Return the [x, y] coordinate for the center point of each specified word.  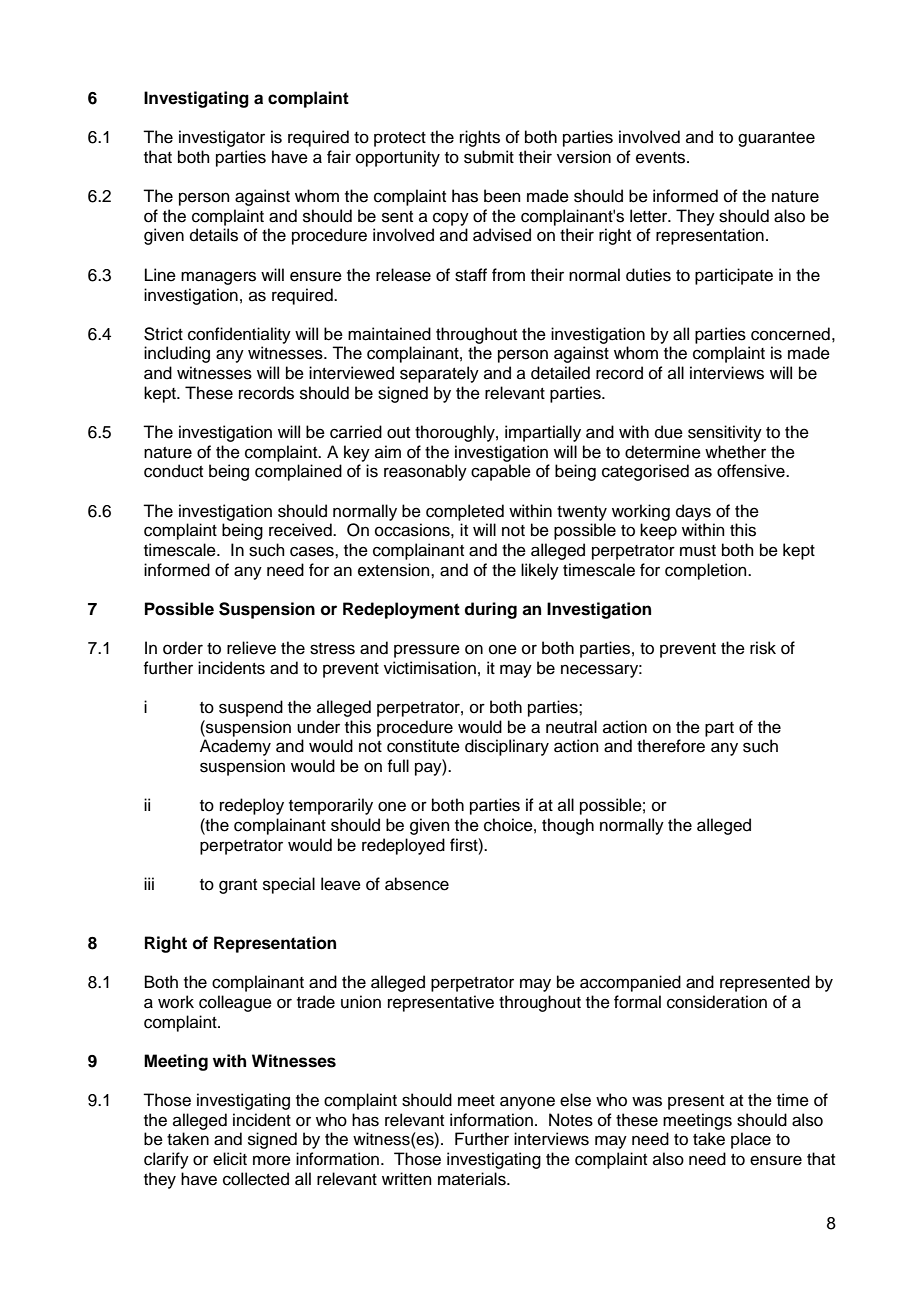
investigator [222, 138]
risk [763, 648]
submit [489, 157]
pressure [427, 651]
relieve [251, 648]
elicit [230, 1159]
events [662, 158]
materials [473, 1179]
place [751, 1140]
